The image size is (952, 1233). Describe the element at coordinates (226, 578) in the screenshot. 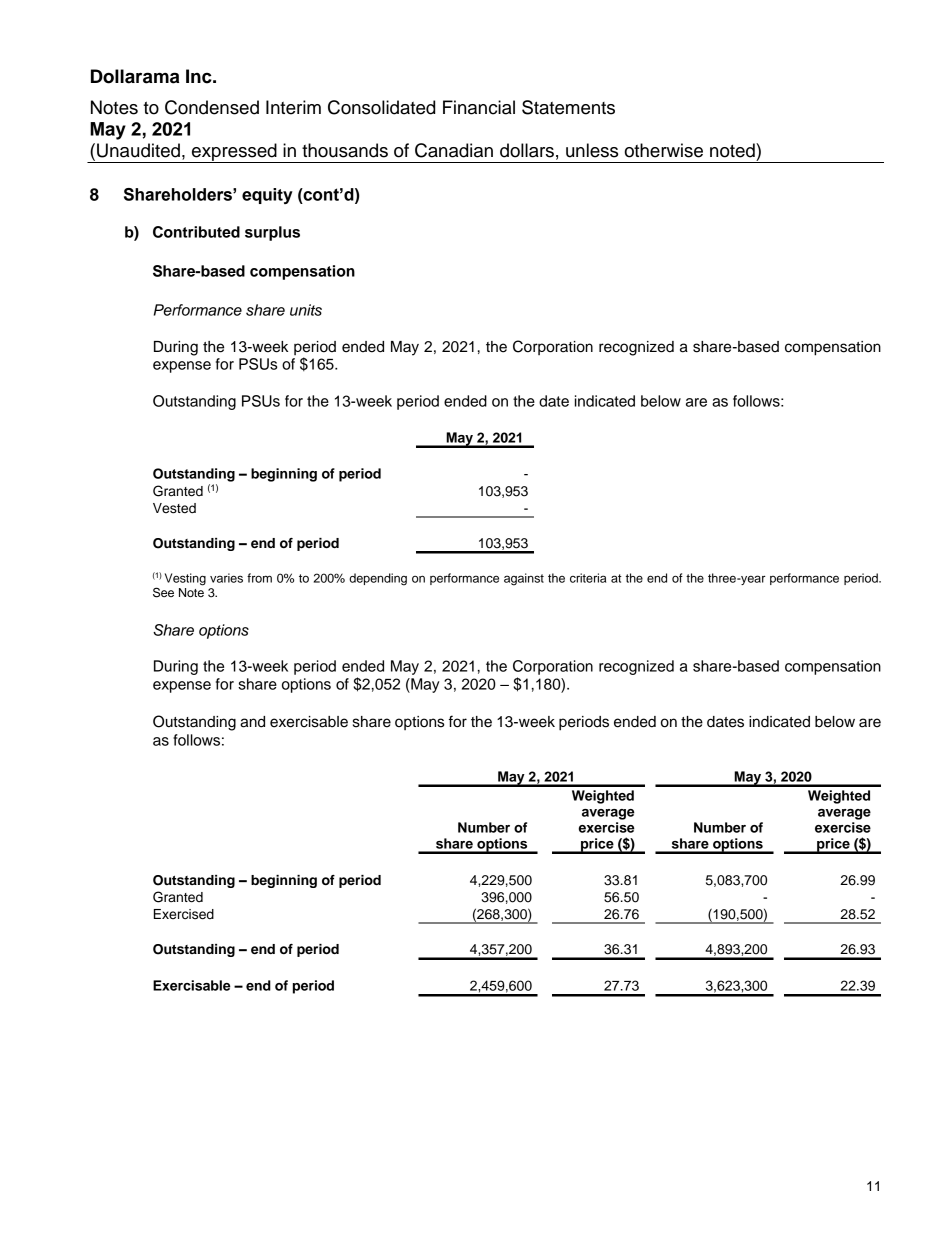

I see `varies` at that location.
